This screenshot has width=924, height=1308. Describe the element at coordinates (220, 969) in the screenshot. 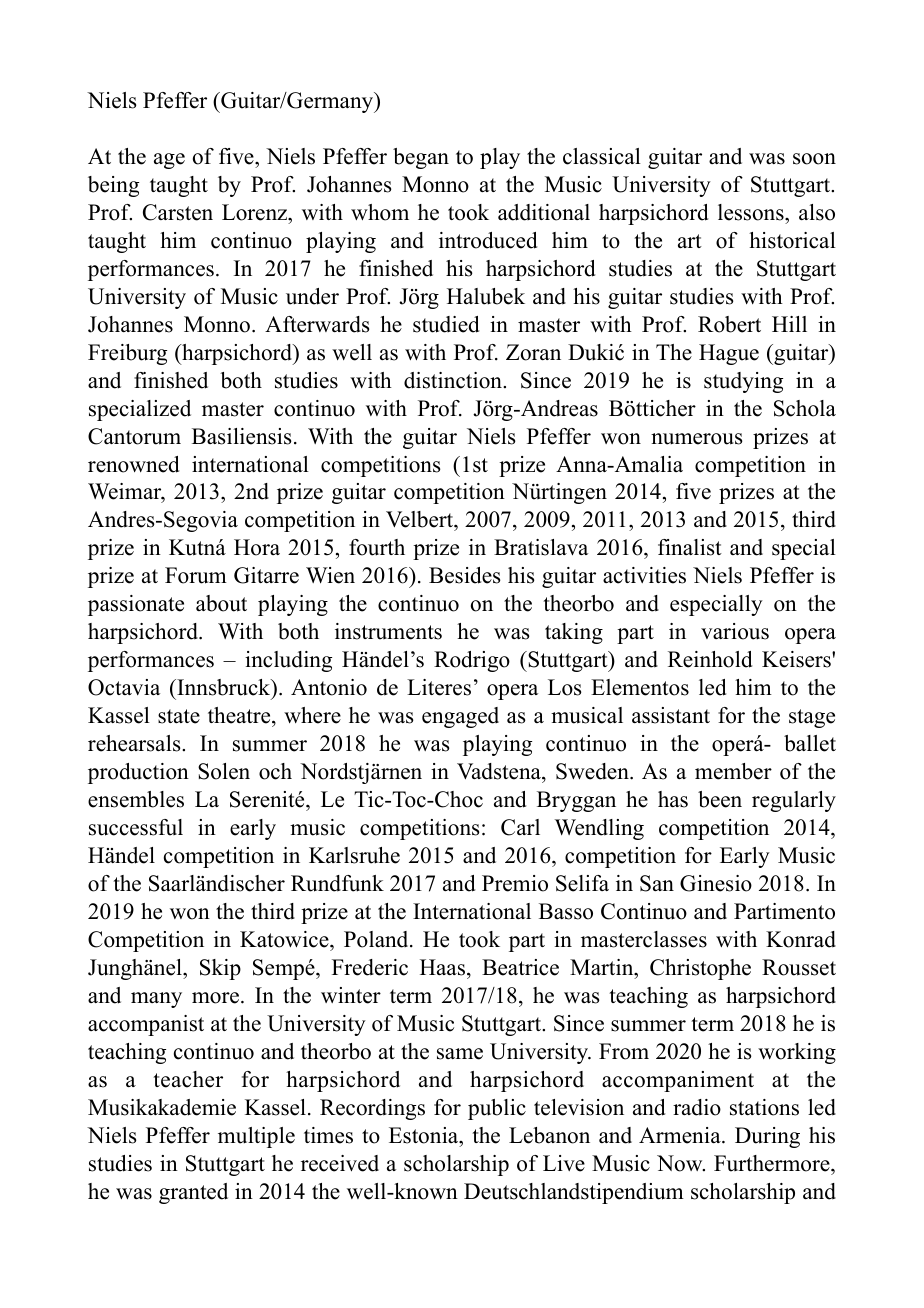

I see `Skip` at that location.
